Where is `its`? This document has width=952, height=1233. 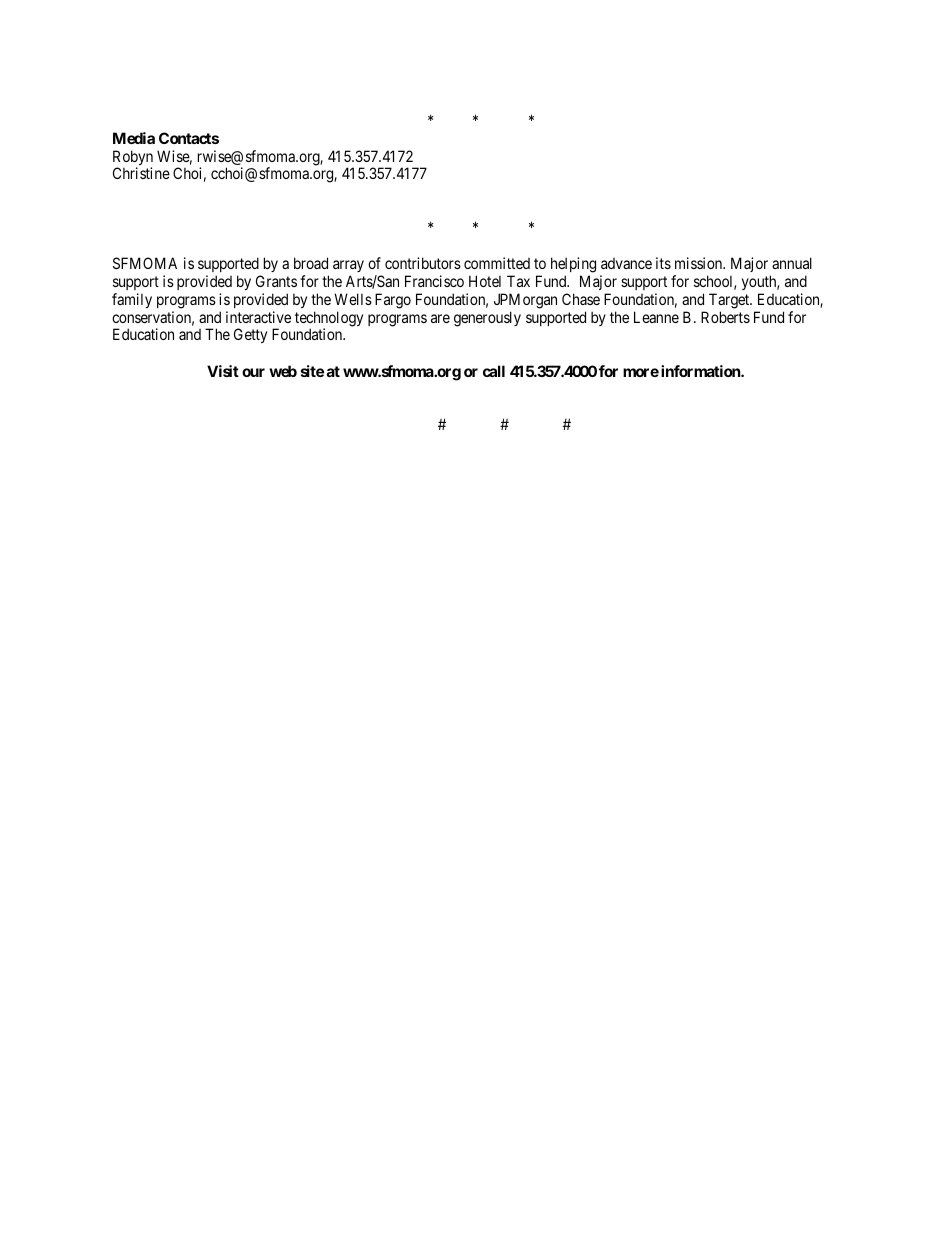 its is located at coordinates (663, 263).
